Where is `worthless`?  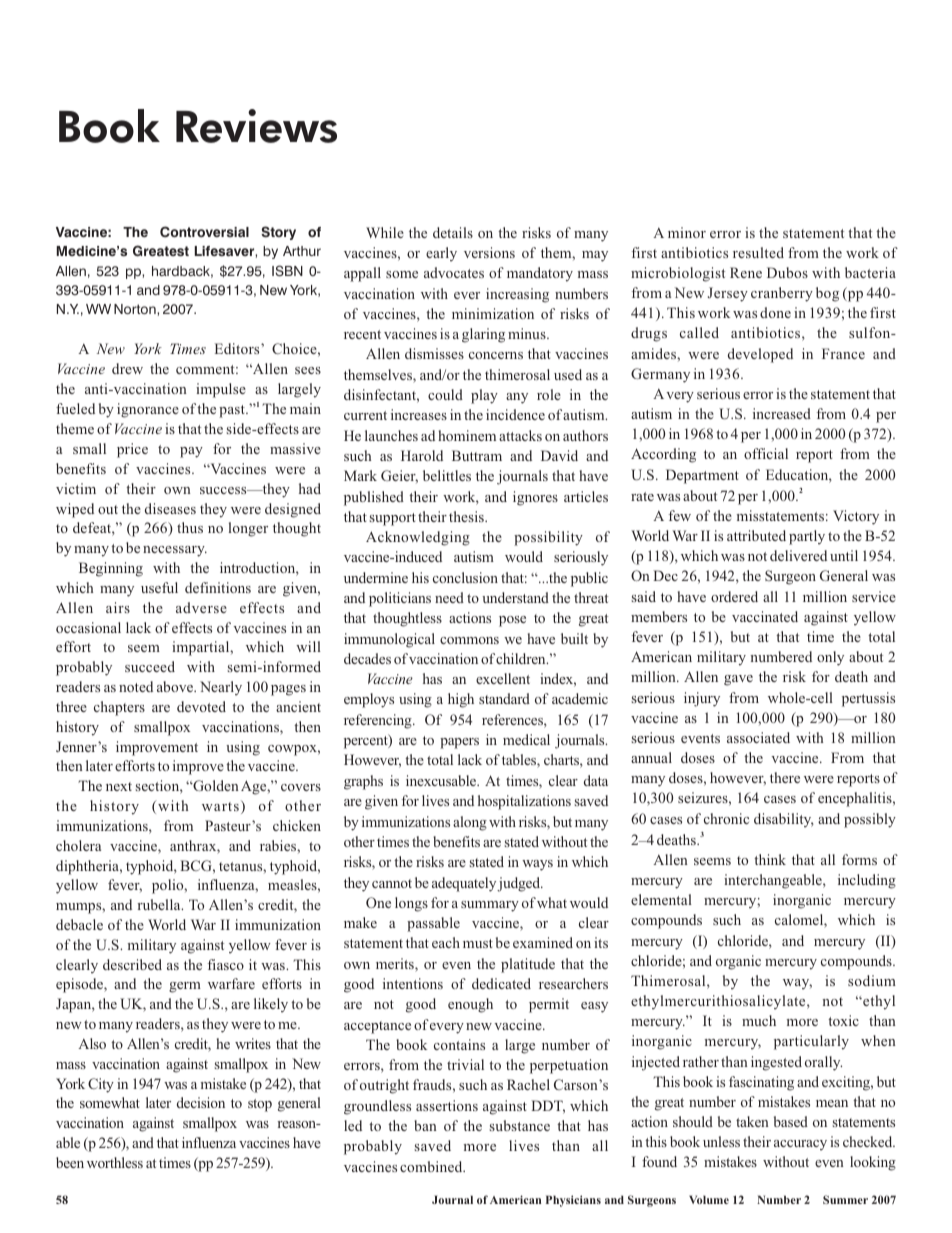 worthless is located at coordinates (115, 1162).
